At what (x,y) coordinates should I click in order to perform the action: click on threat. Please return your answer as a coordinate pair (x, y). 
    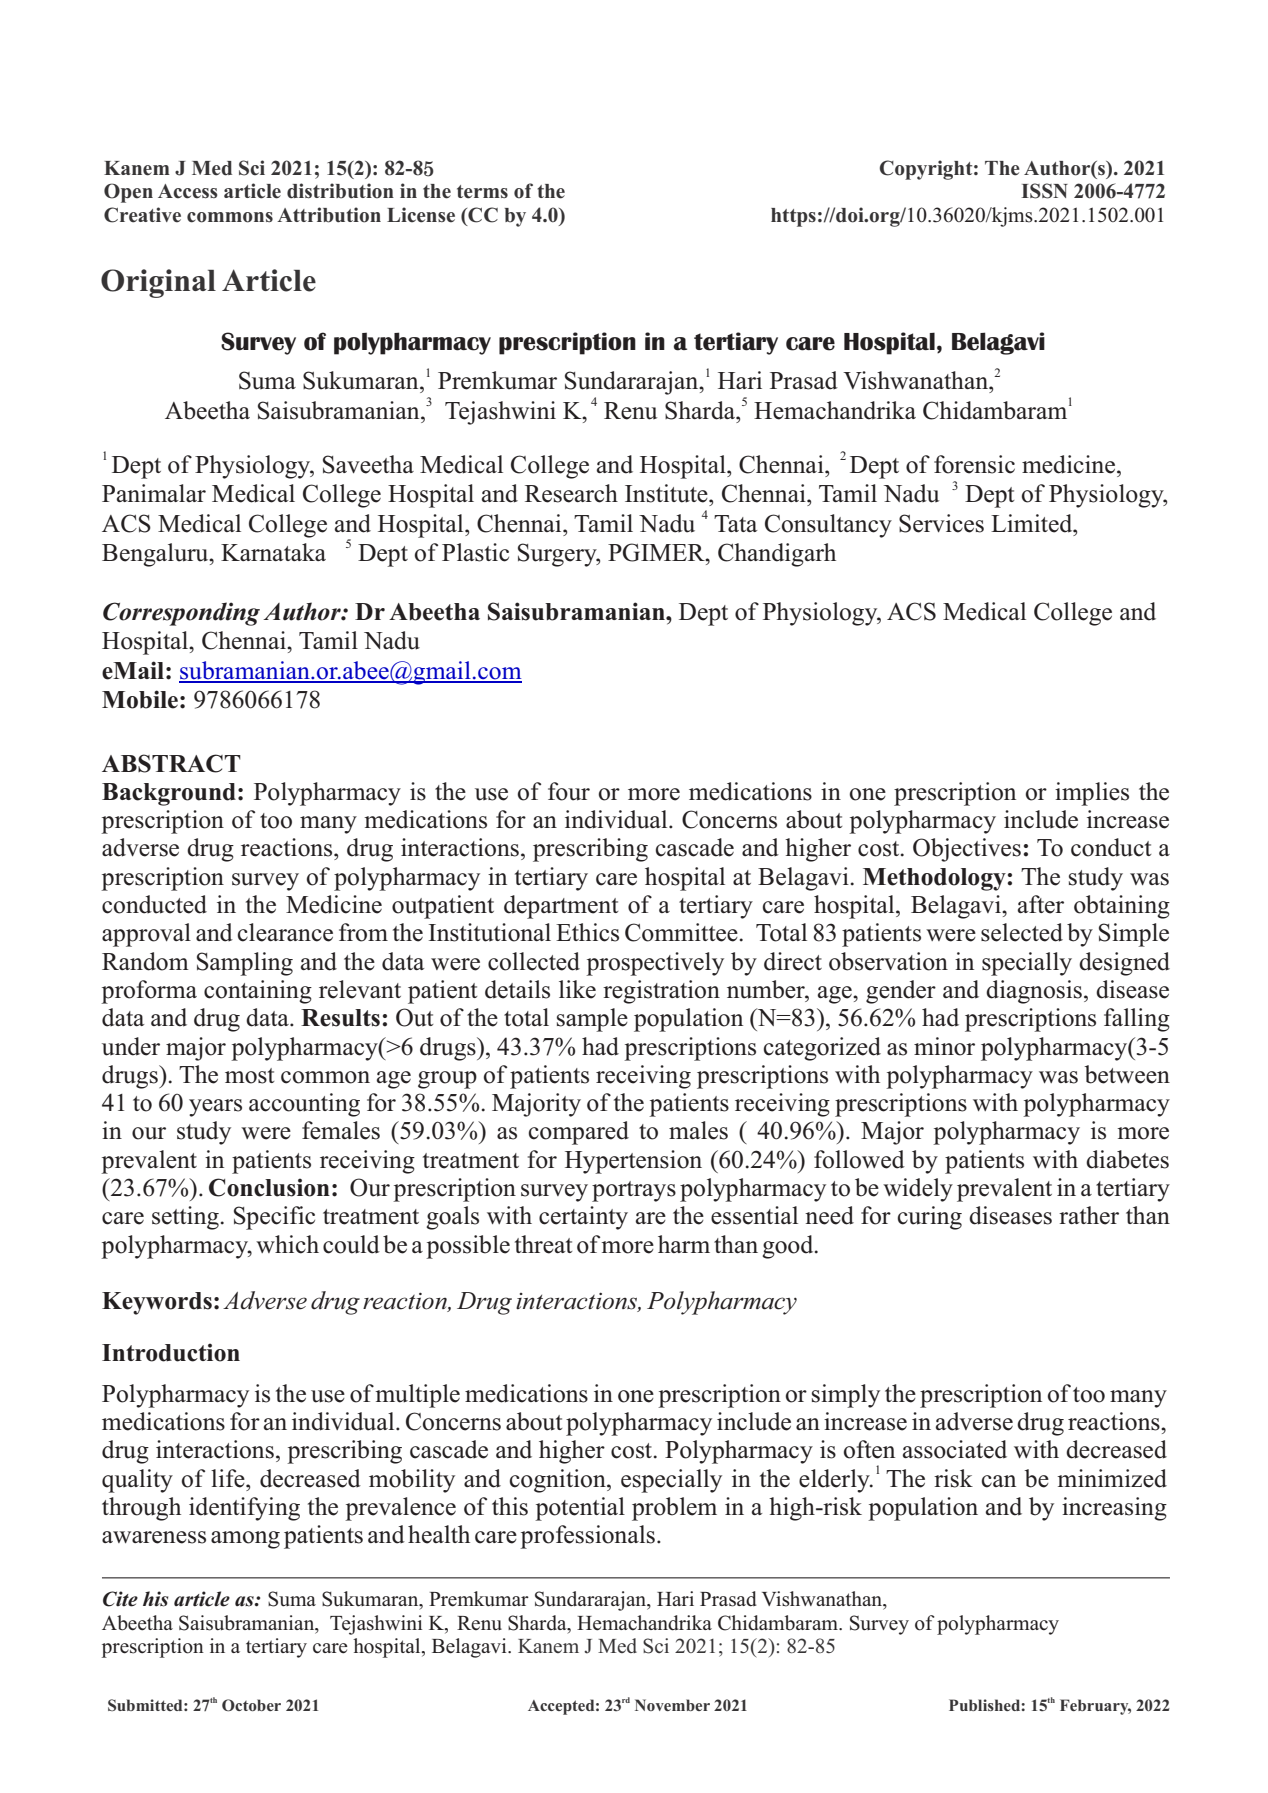
    Looking at the image, I should click on (543, 1244).
